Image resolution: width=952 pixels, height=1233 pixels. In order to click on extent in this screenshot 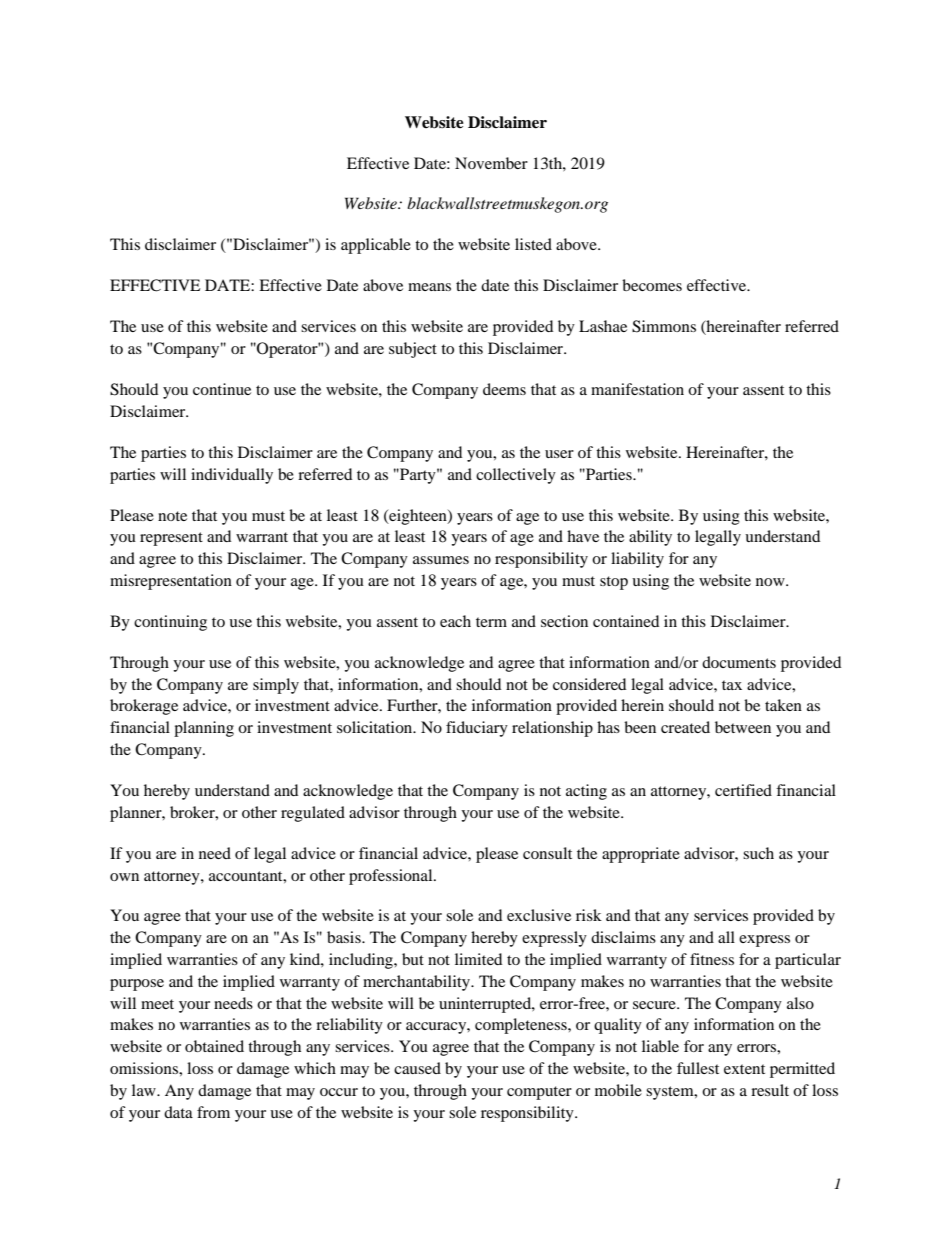, I will do `click(744, 1069)`.
